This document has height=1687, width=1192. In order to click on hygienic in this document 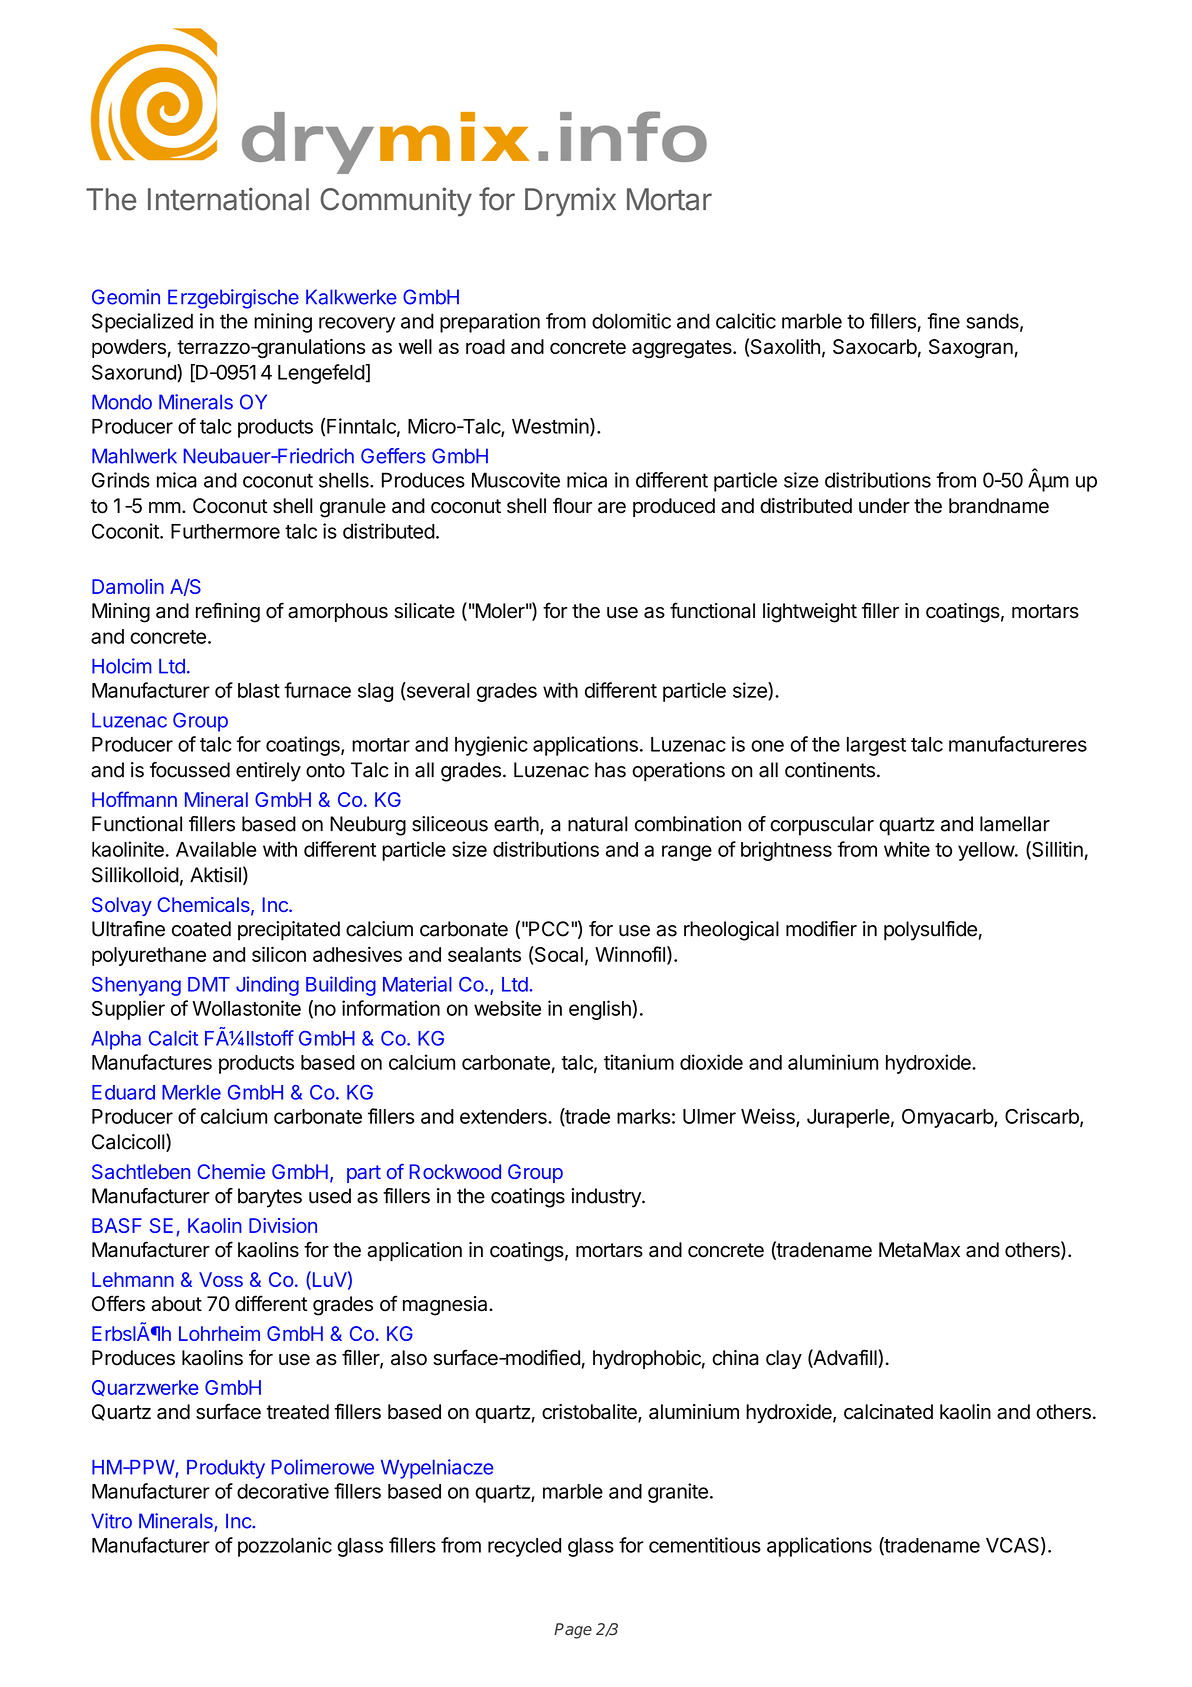, I will do `click(491, 746)`.
